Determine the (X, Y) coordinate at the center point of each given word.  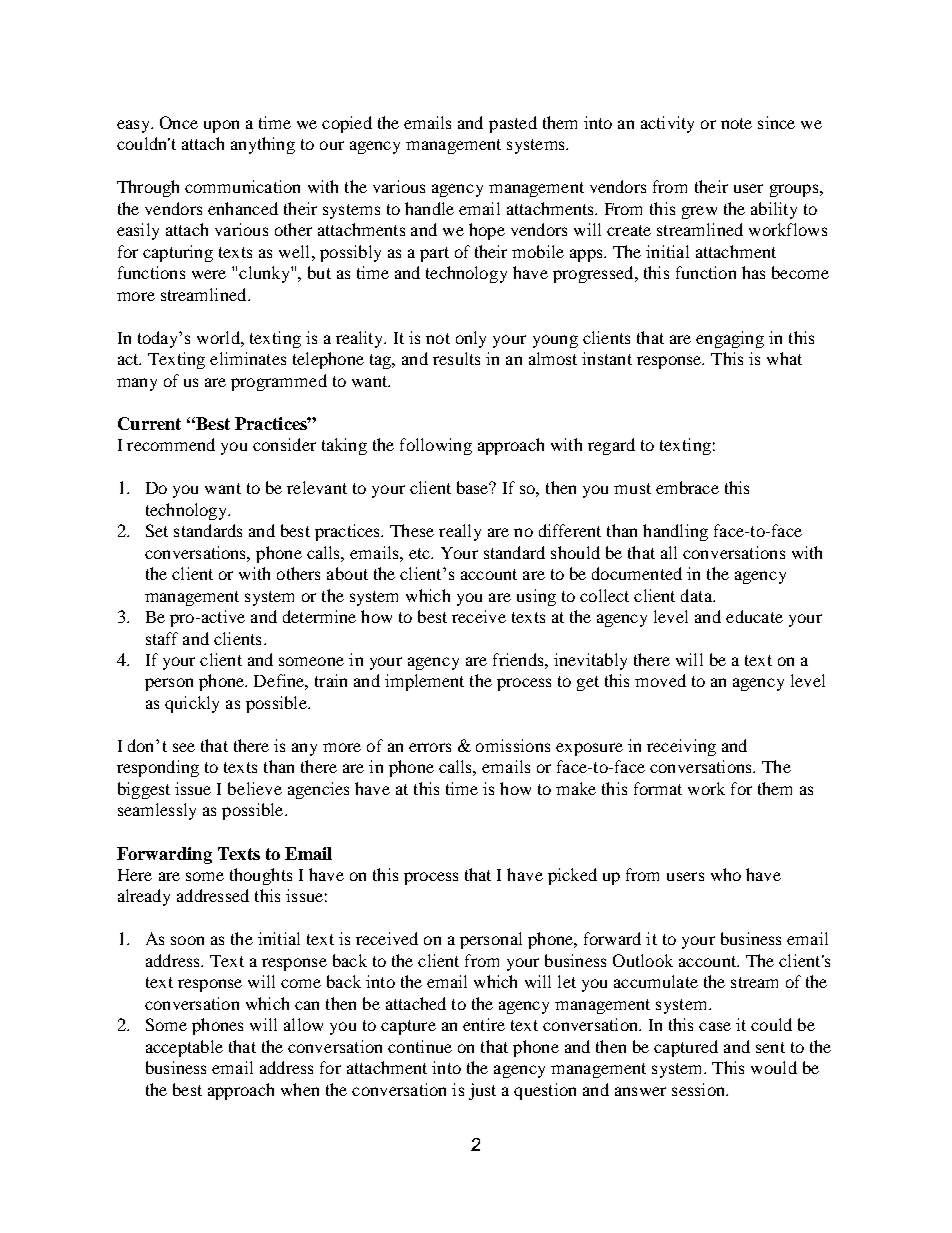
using (536, 597)
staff (162, 638)
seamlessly (157, 811)
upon (221, 126)
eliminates (248, 358)
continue (420, 1046)
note (736, 123)
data (697, 595)
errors (430, 747)
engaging (730, 339)
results (456, 358)
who (726, 874)
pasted (513, 124)
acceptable (184, 1048)
